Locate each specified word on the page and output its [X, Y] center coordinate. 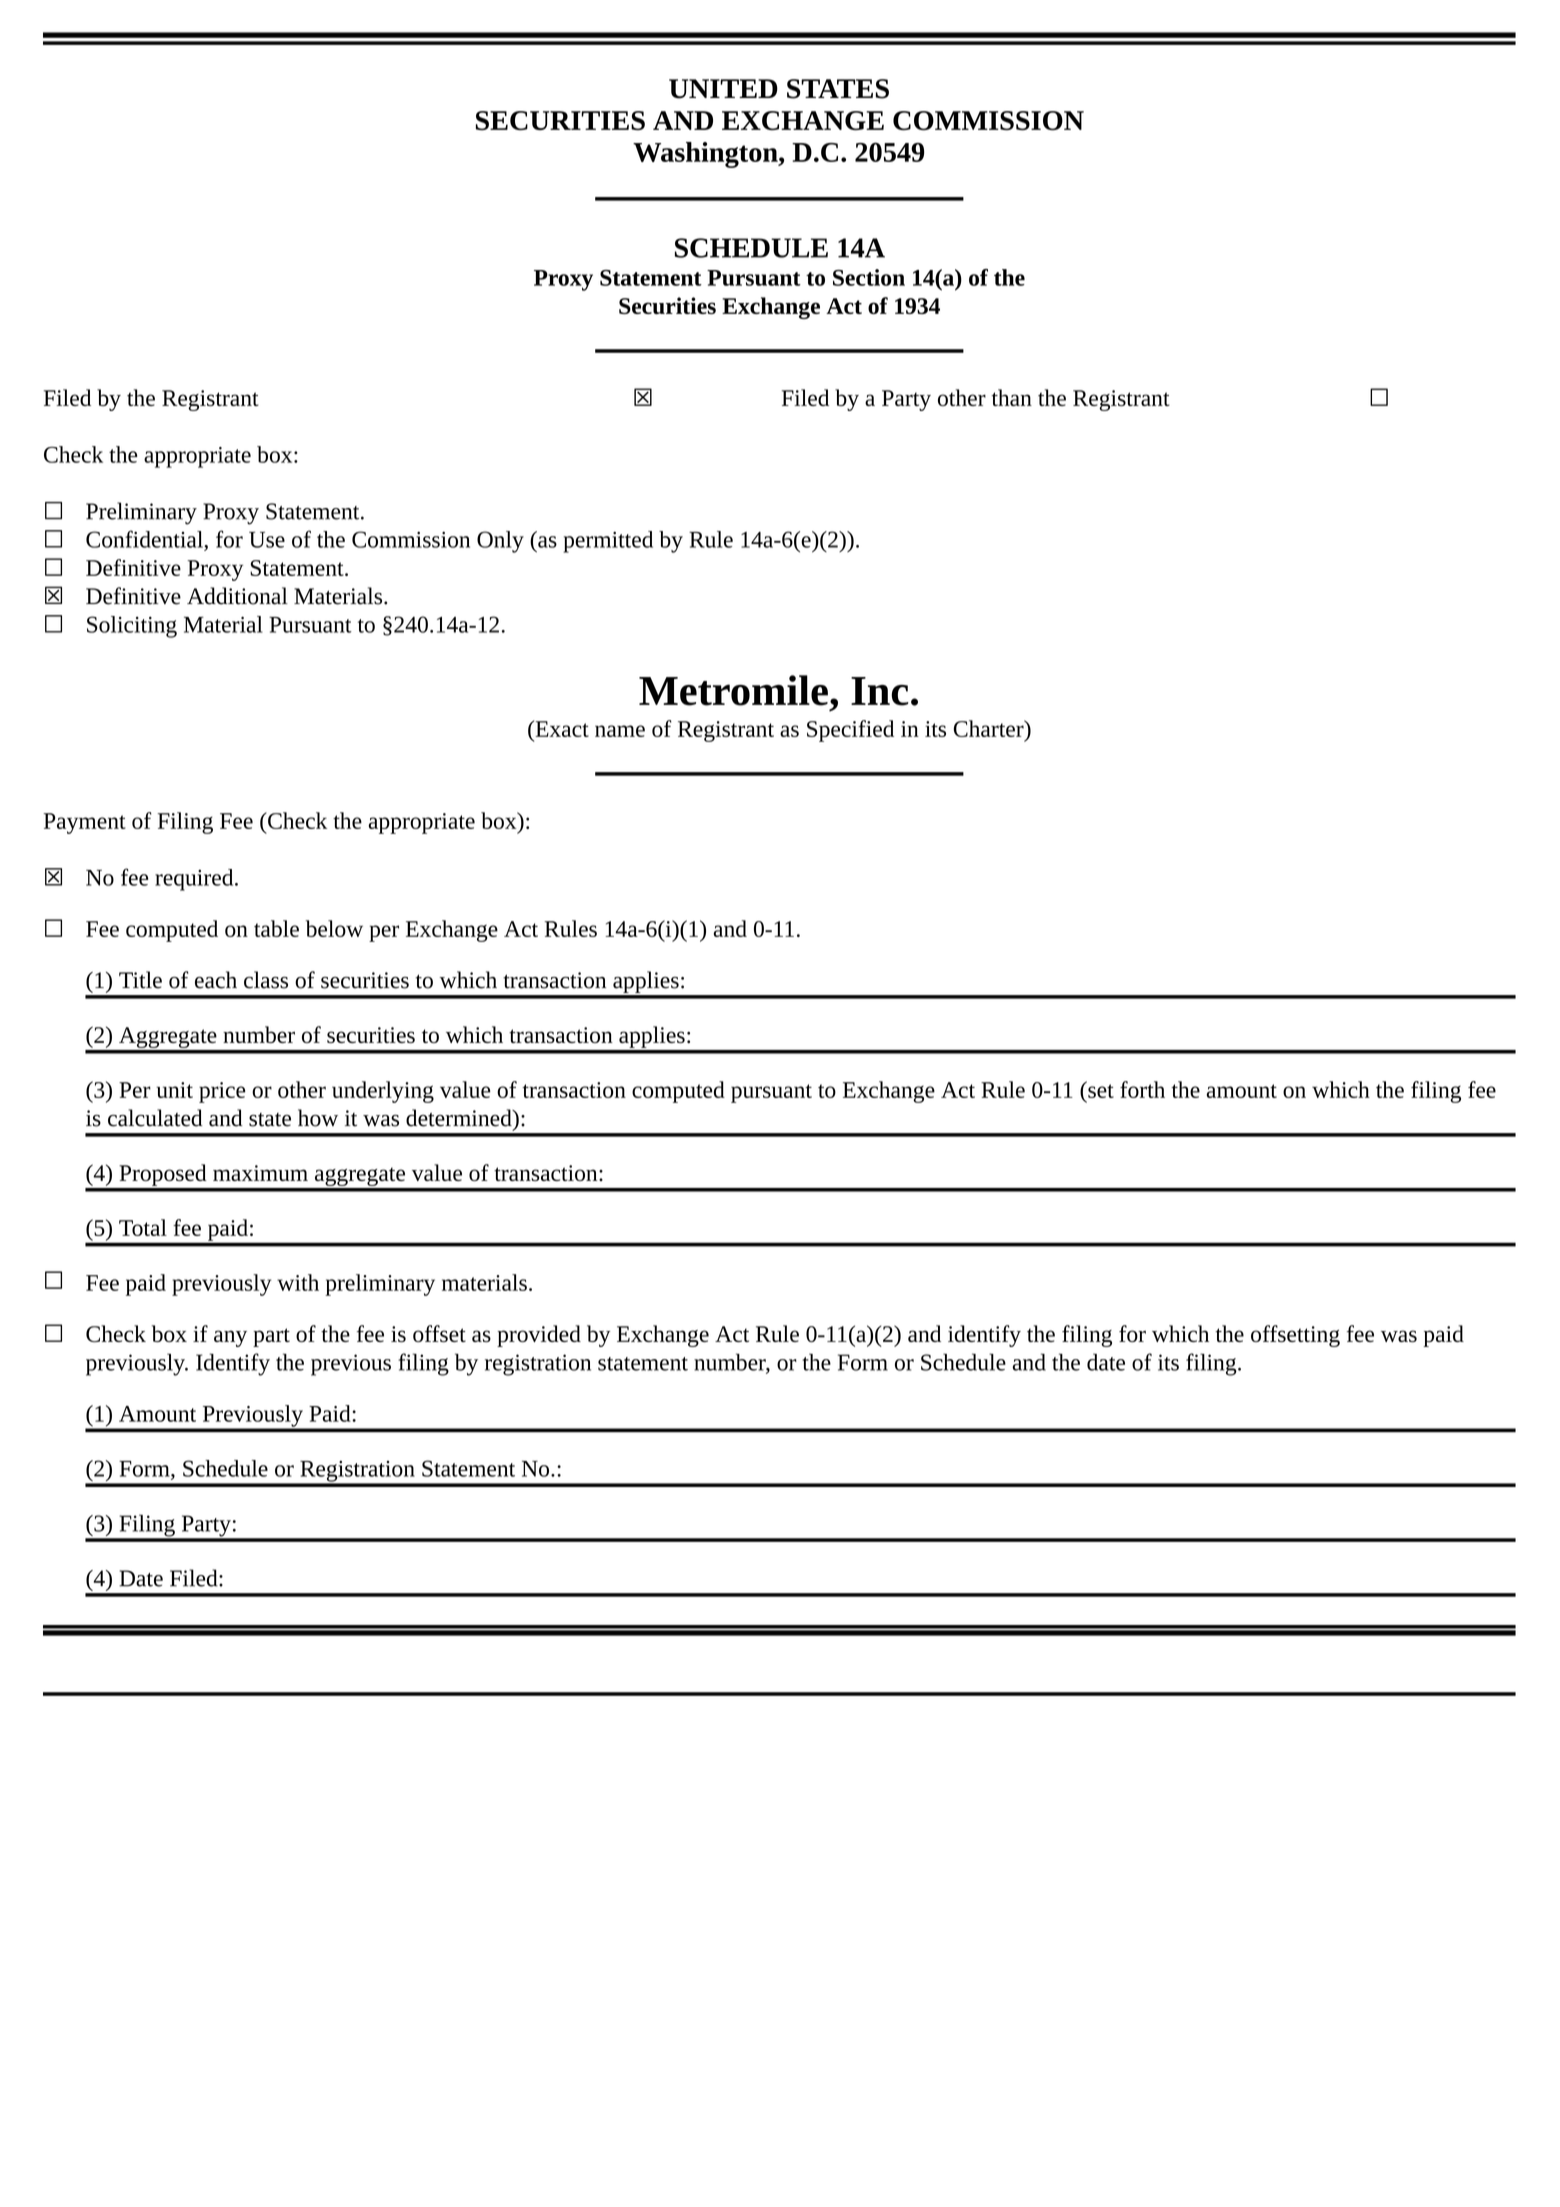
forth [1142, 1089]
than [1011, 397]
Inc [880, 691]
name [620, 731]
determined [460, 1118]
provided [539, 1336]
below [334, 928]
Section [869, 277]
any [230, 1338]
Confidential [145, 539]
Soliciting [132, 627]
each [216, 980]
